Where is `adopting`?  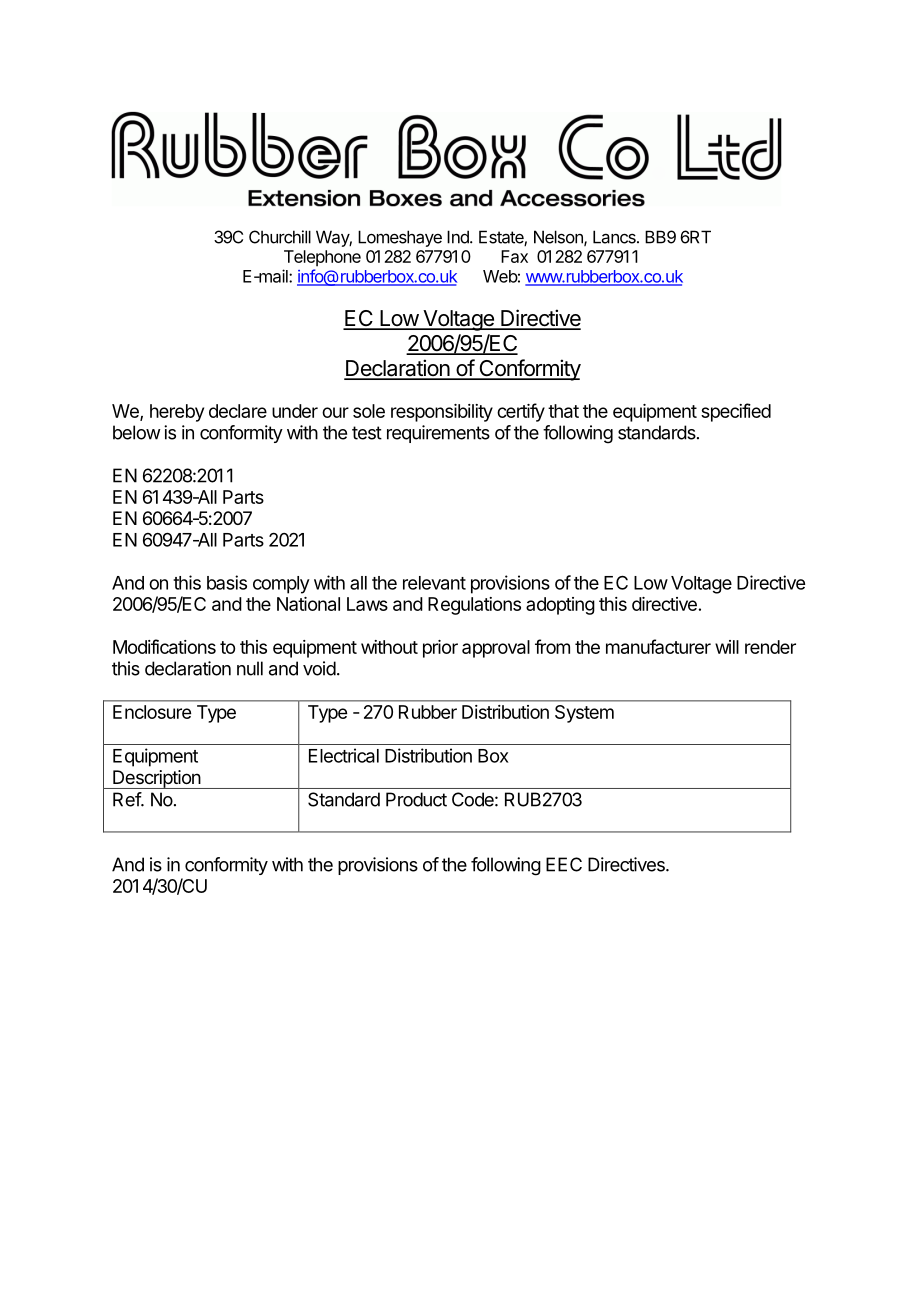 adopting is located at coordinates (560, 606).
